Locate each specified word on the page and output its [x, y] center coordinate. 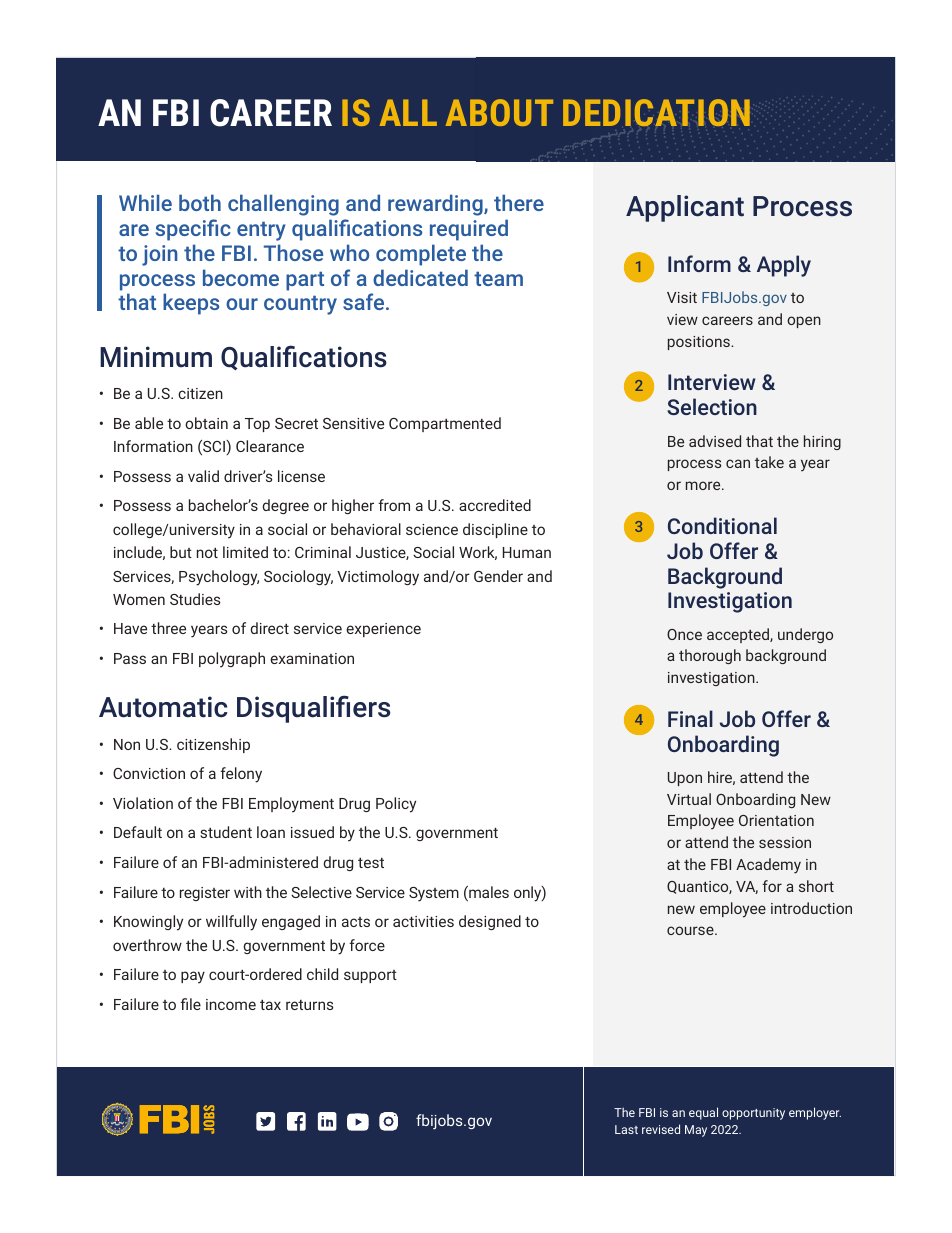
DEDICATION [656, 112]
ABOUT [499, 112]
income [231, 1004]
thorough [710, 656]
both [200, 202]
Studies [195, 599]
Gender [498, 576]
